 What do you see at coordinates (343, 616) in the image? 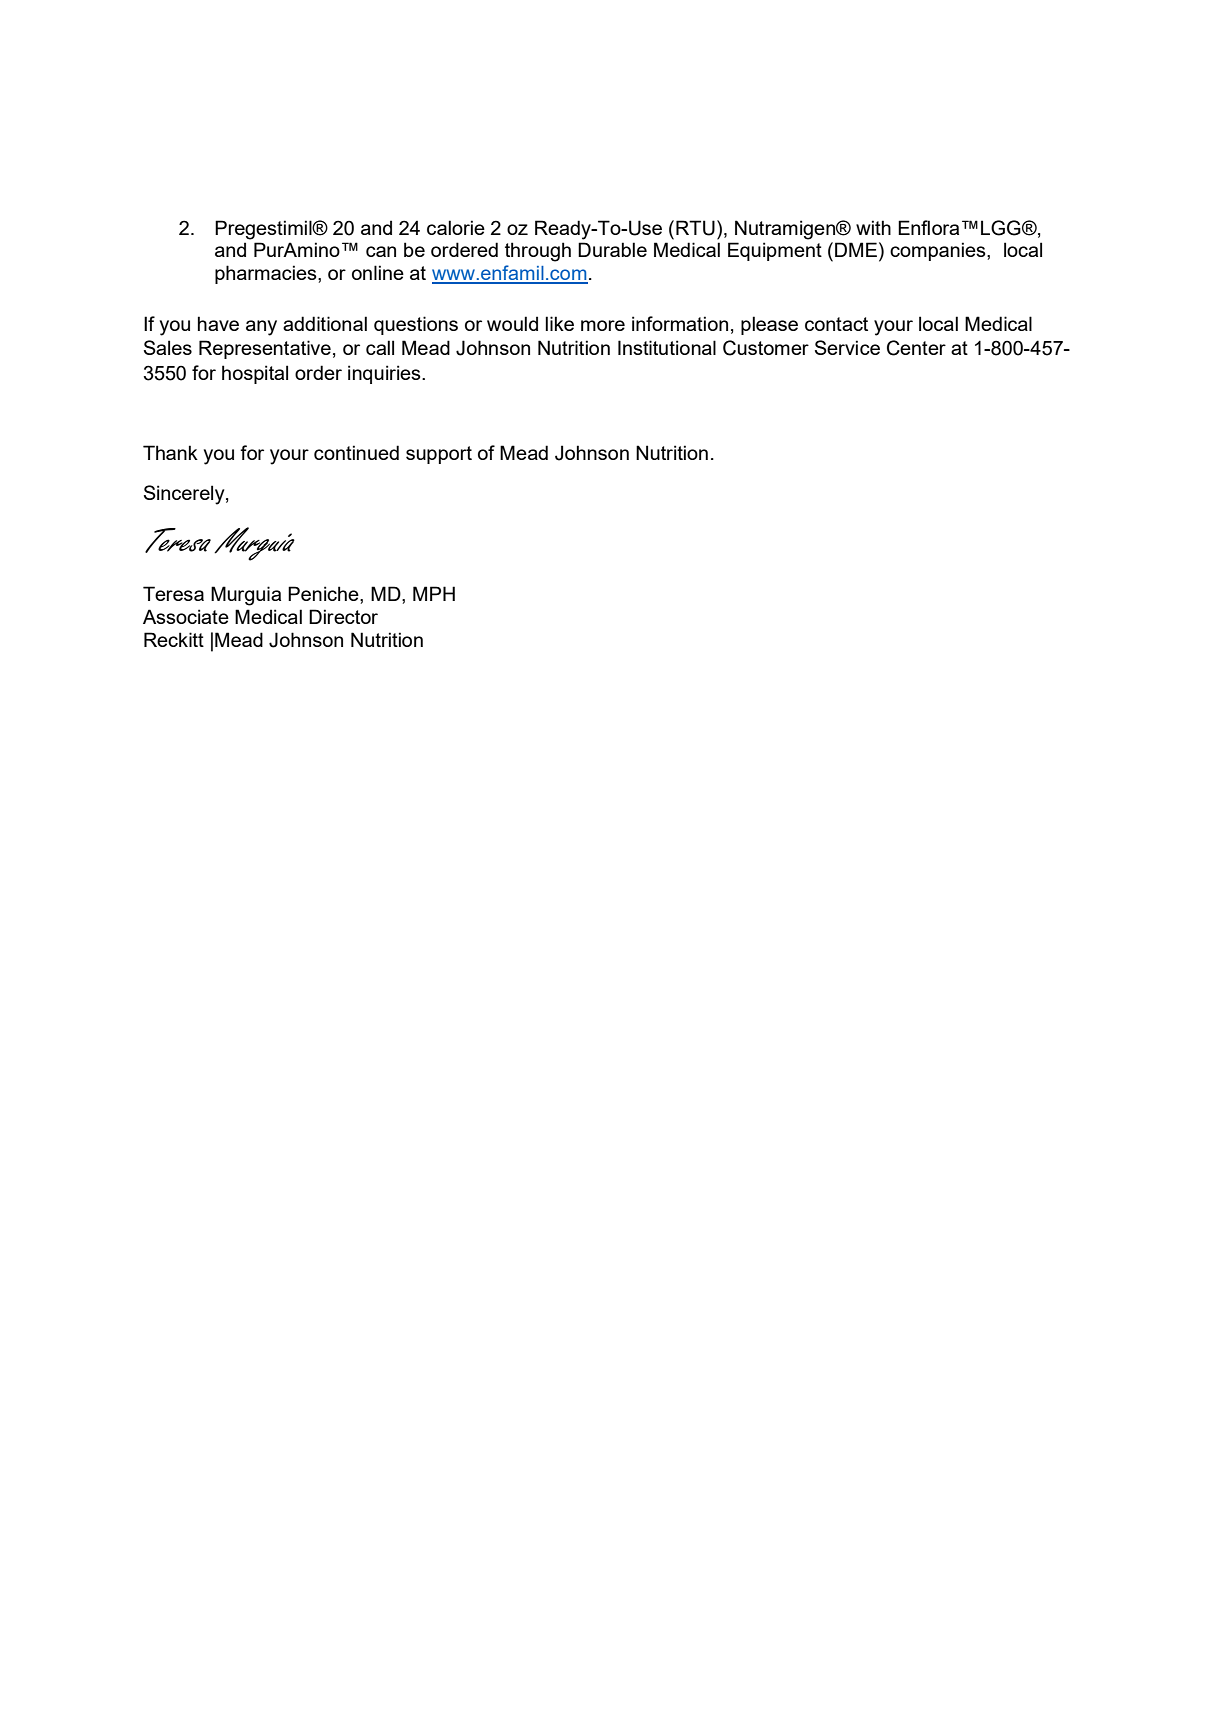
I see `Director` at bounding box center [343, 616].
